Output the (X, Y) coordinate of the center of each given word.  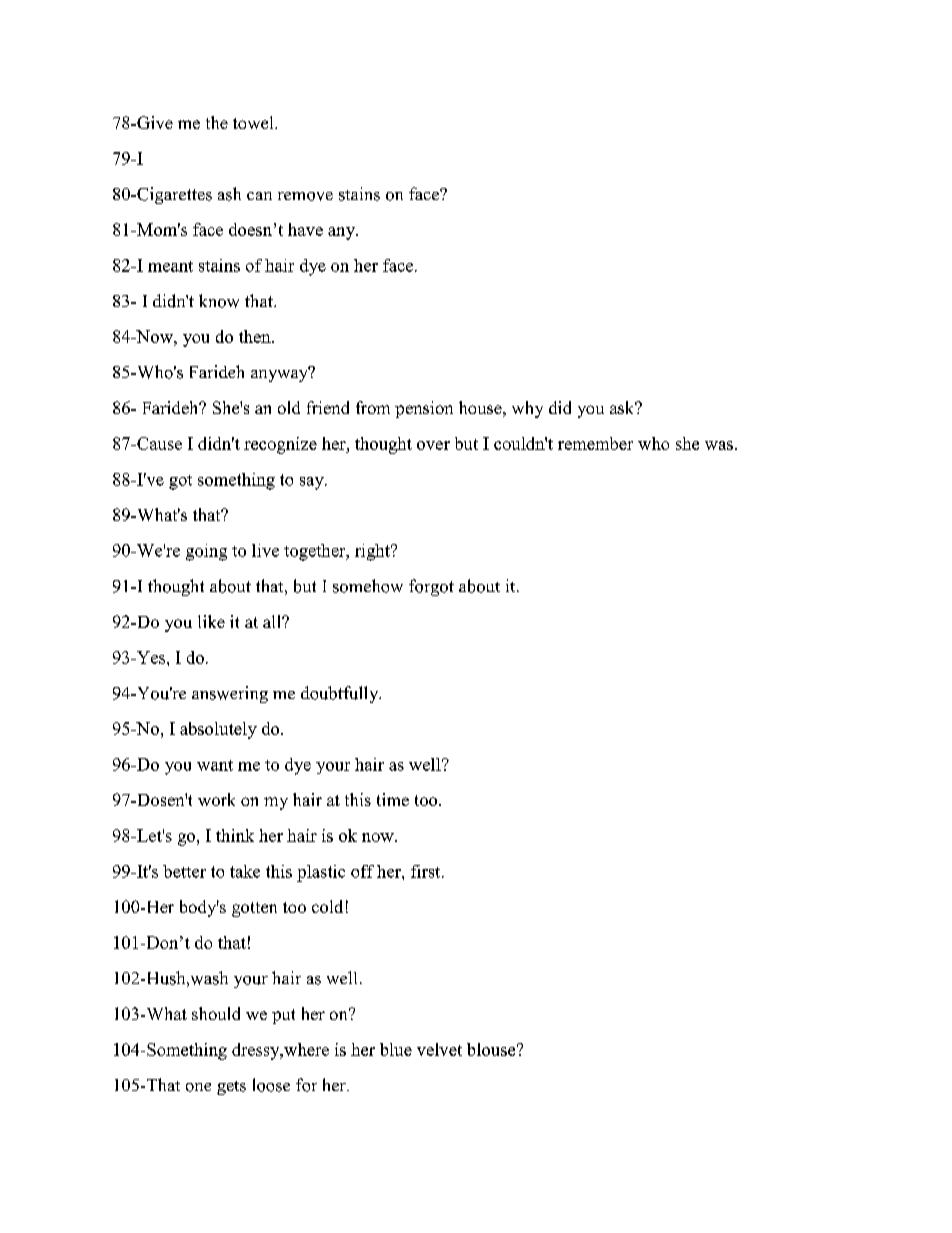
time (393, 799)
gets (231, 1088)
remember (595, 443)
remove (305, 196)
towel (254, 122)
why (527, 409)
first (427, 871)
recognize (280, 445)
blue (396, 1049)
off (362, 871)
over (433, 445)
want (215, 765)
